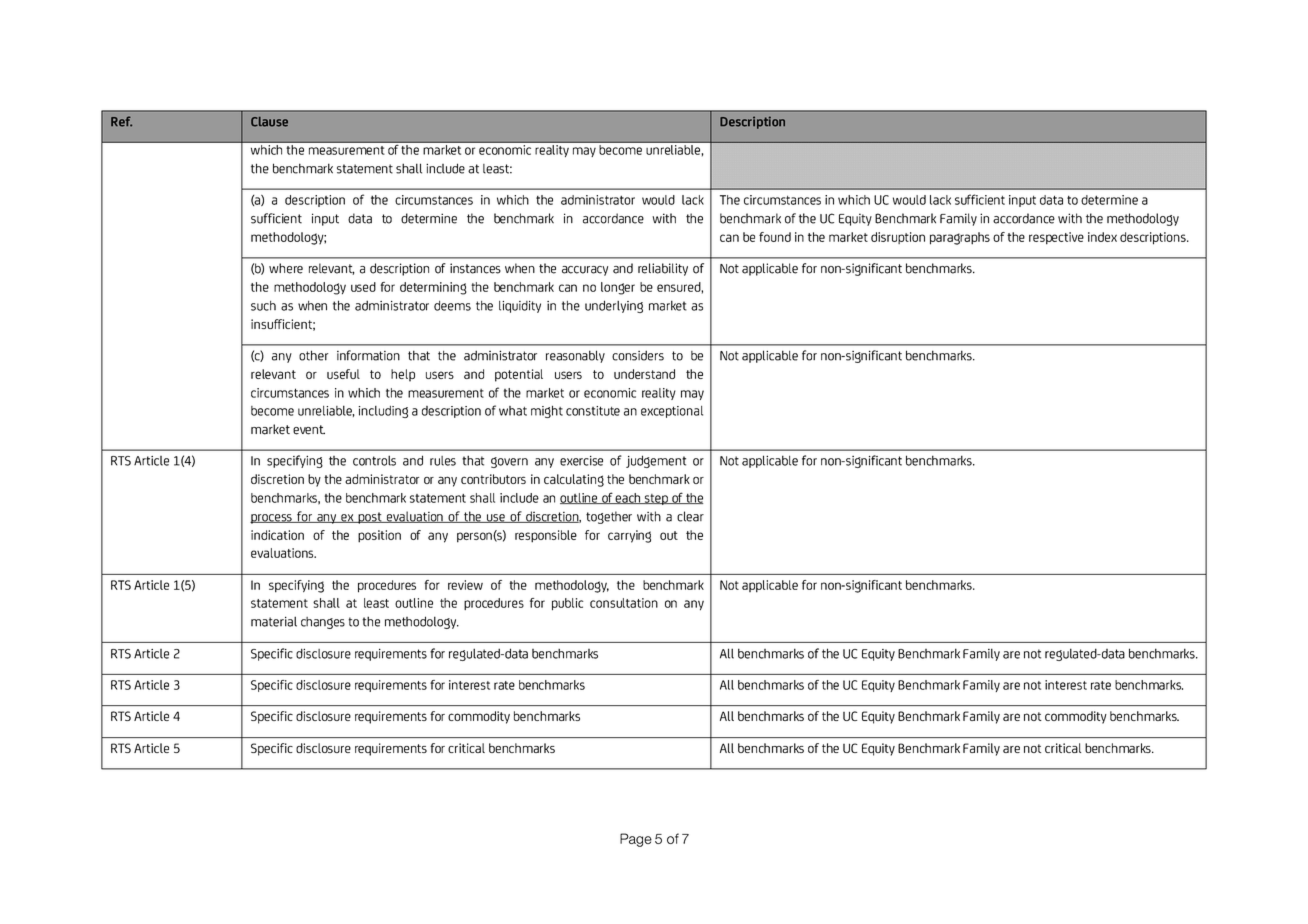 This screenshot has width=1308, height=924. Describe the element at coordinates (636, 840) in the screenshot. I see `Page` at that location.
